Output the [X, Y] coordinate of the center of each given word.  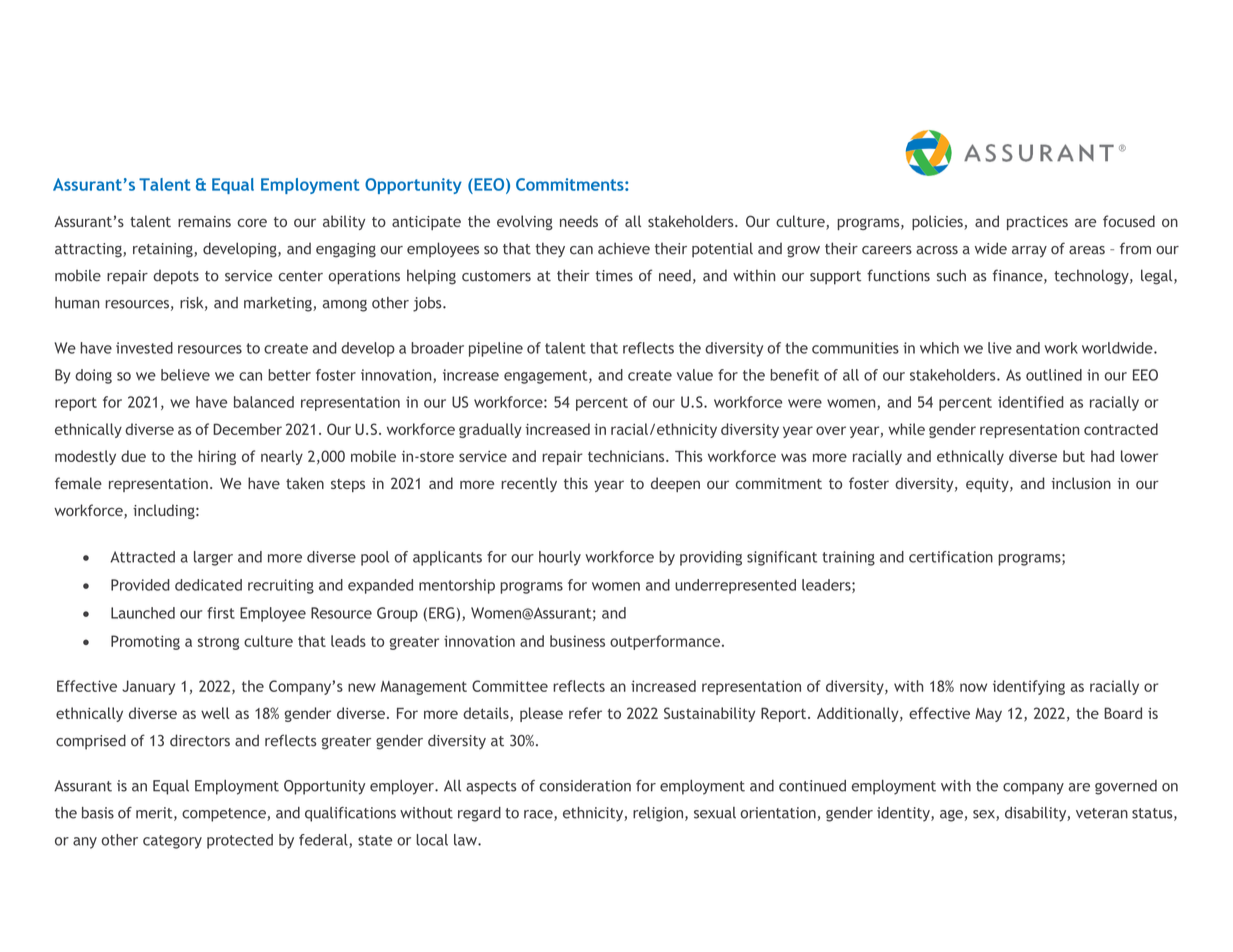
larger [213, 558]
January [148, 687]
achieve [624, 248]
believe [185, 375]
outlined [1054, 375]
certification [951, 557]
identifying [1029, 687]
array [1029, 252]
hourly [560, 558]
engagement [547, 377]
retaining [164, 250]
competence [225, 815]
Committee [510, 686]
